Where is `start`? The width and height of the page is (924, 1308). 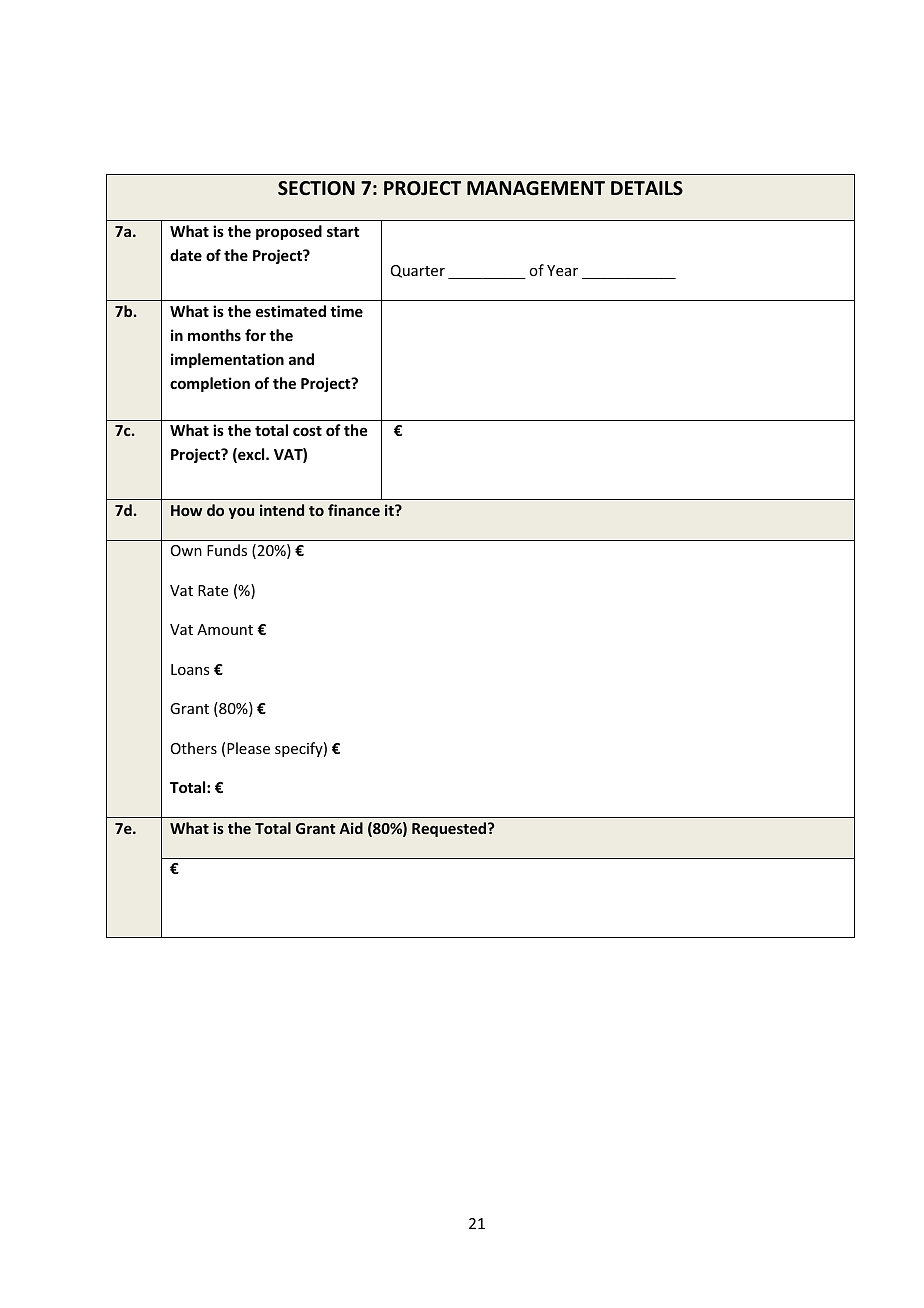 start is located at coordinates (343, 232).
